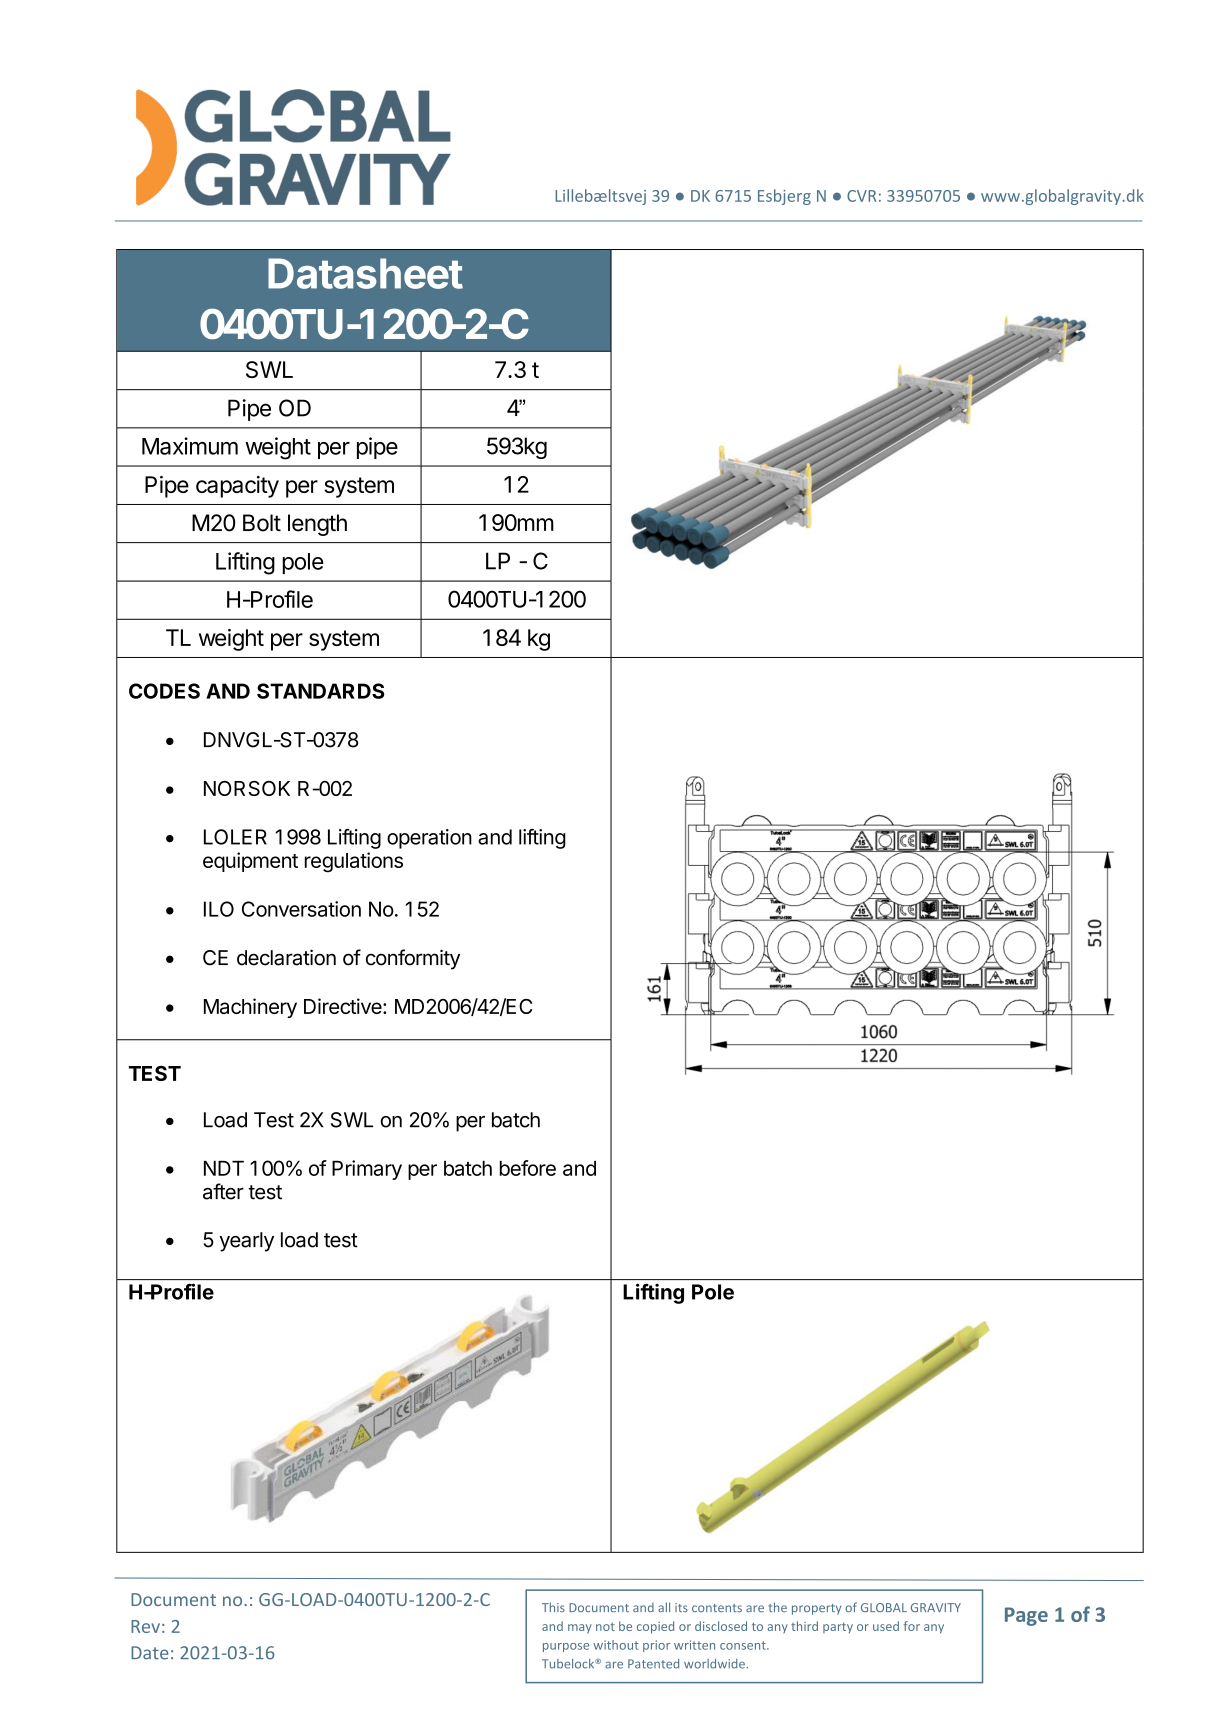 This image has height=1728, width=1222. I want to click on Bolt, so click(262, 523).
